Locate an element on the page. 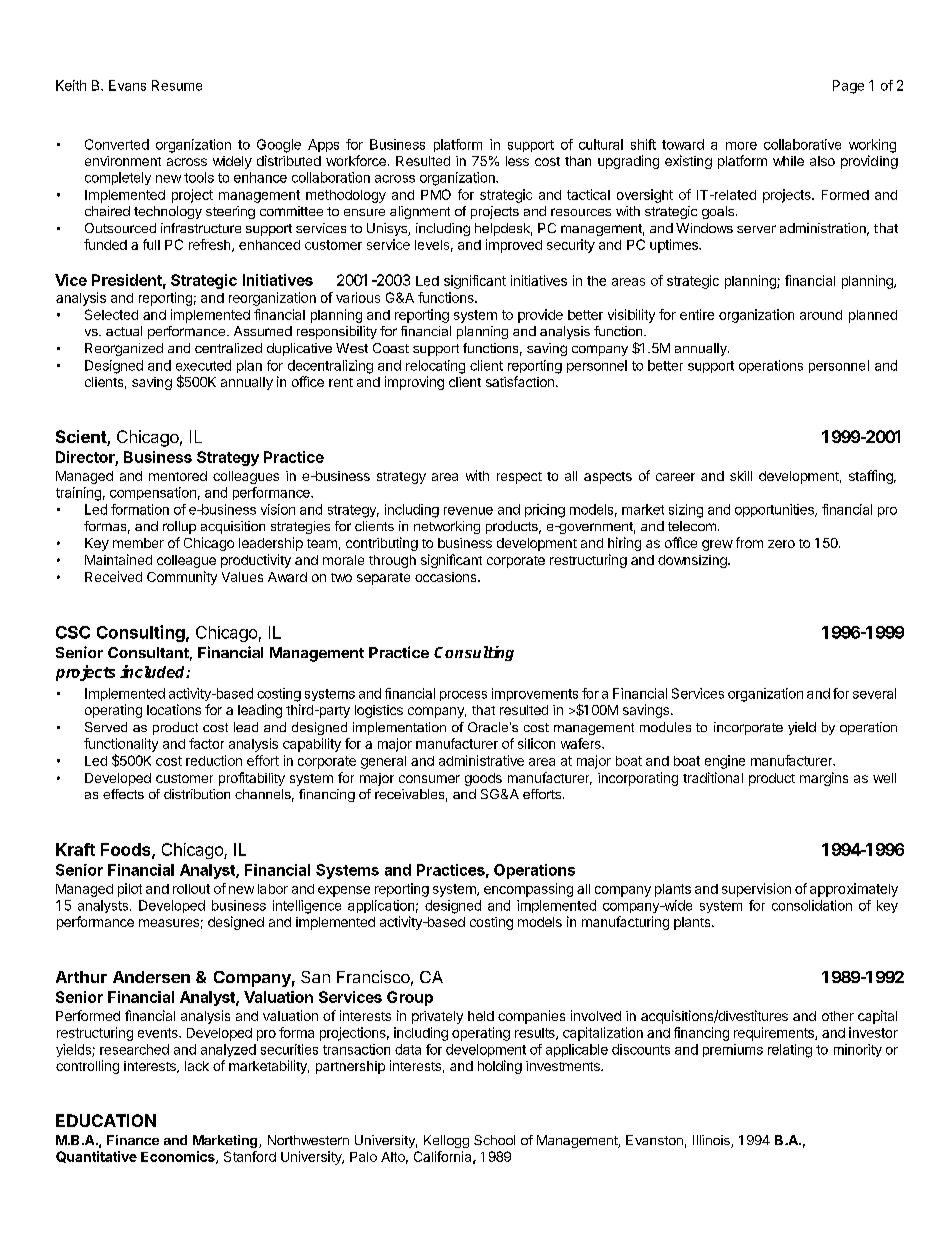 The height and width of the page is (1233, 952). Finance is located at coordinates (133, 1140).
